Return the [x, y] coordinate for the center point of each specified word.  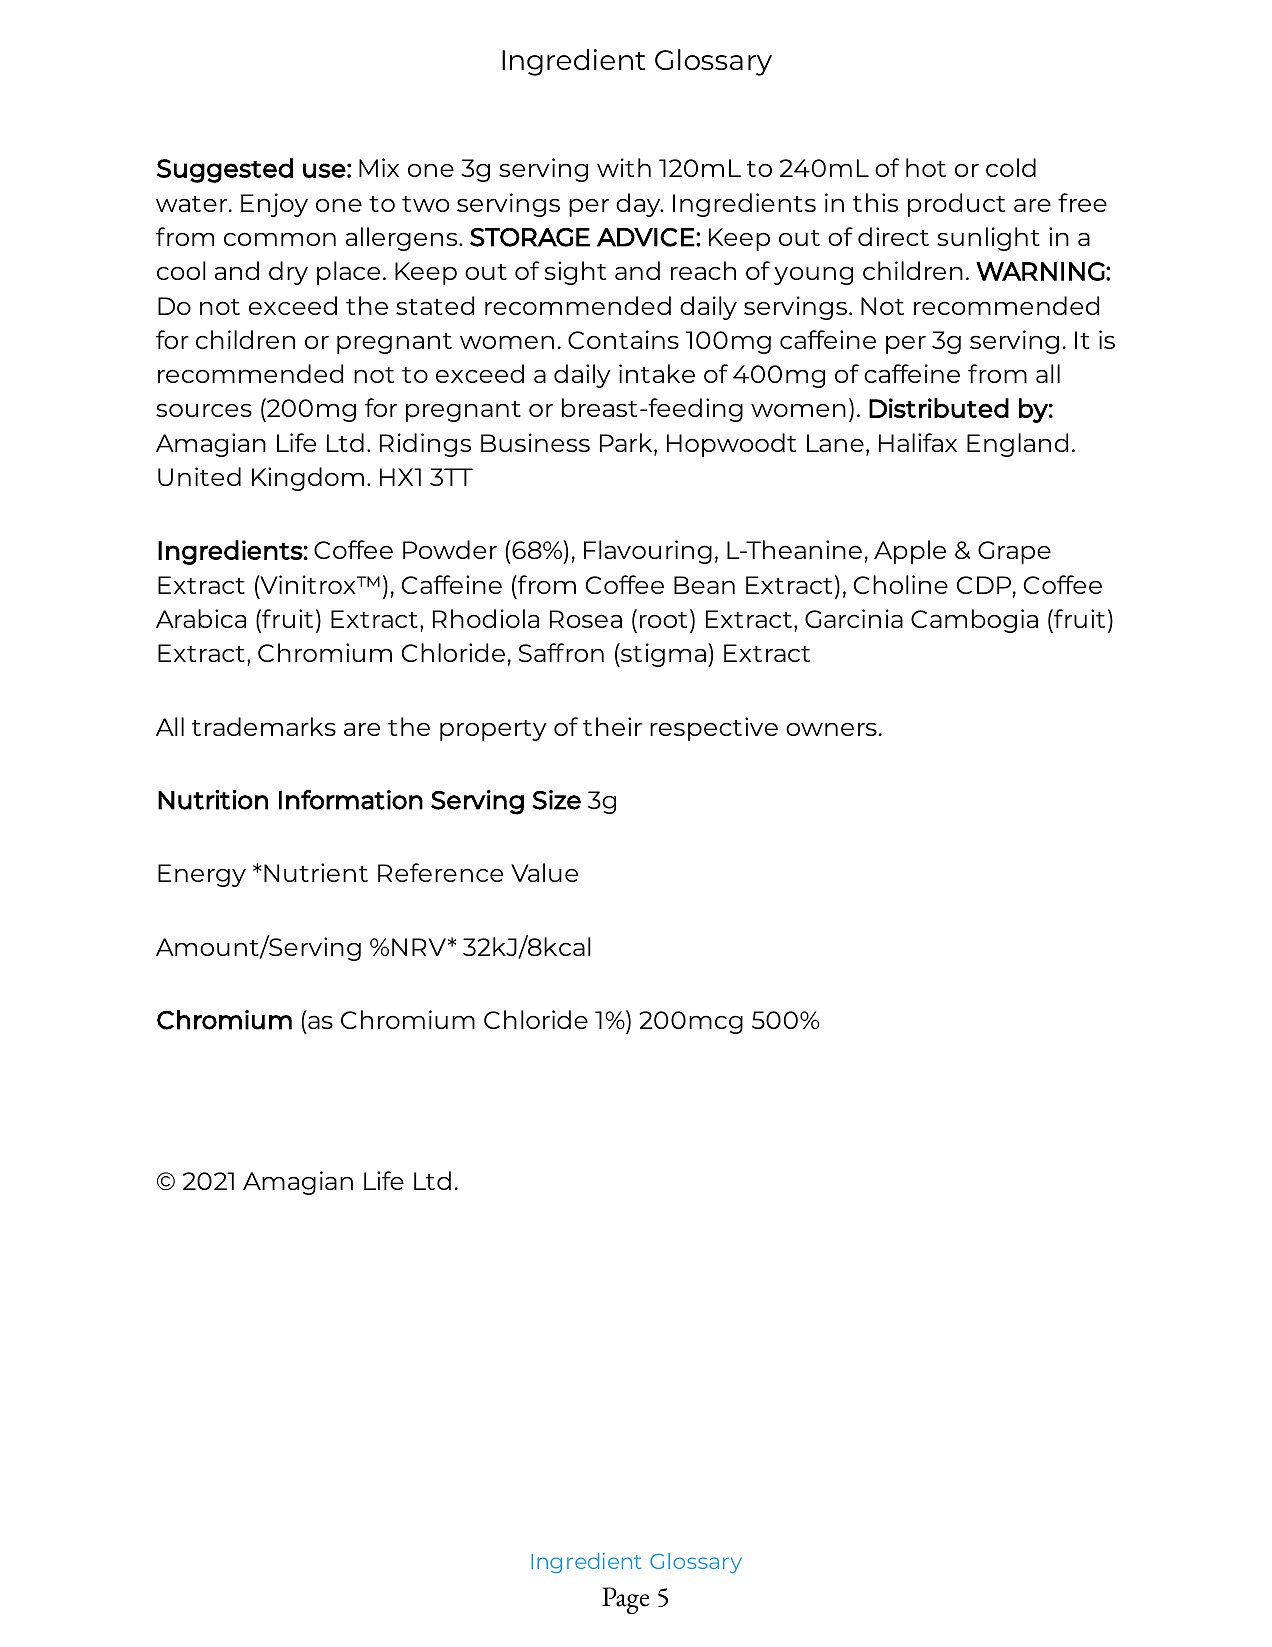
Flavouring [648, 552]
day [639, 205]
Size [556, 800]
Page [625, 1600]
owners [831, 729]
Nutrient [316, 872]
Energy [202, 875]
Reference [440, 872]
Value [544, 872]
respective [714, 729]
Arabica [201, 618]
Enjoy [274, 205]
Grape [1014, 552]
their [612, 726]
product [956, 205]
